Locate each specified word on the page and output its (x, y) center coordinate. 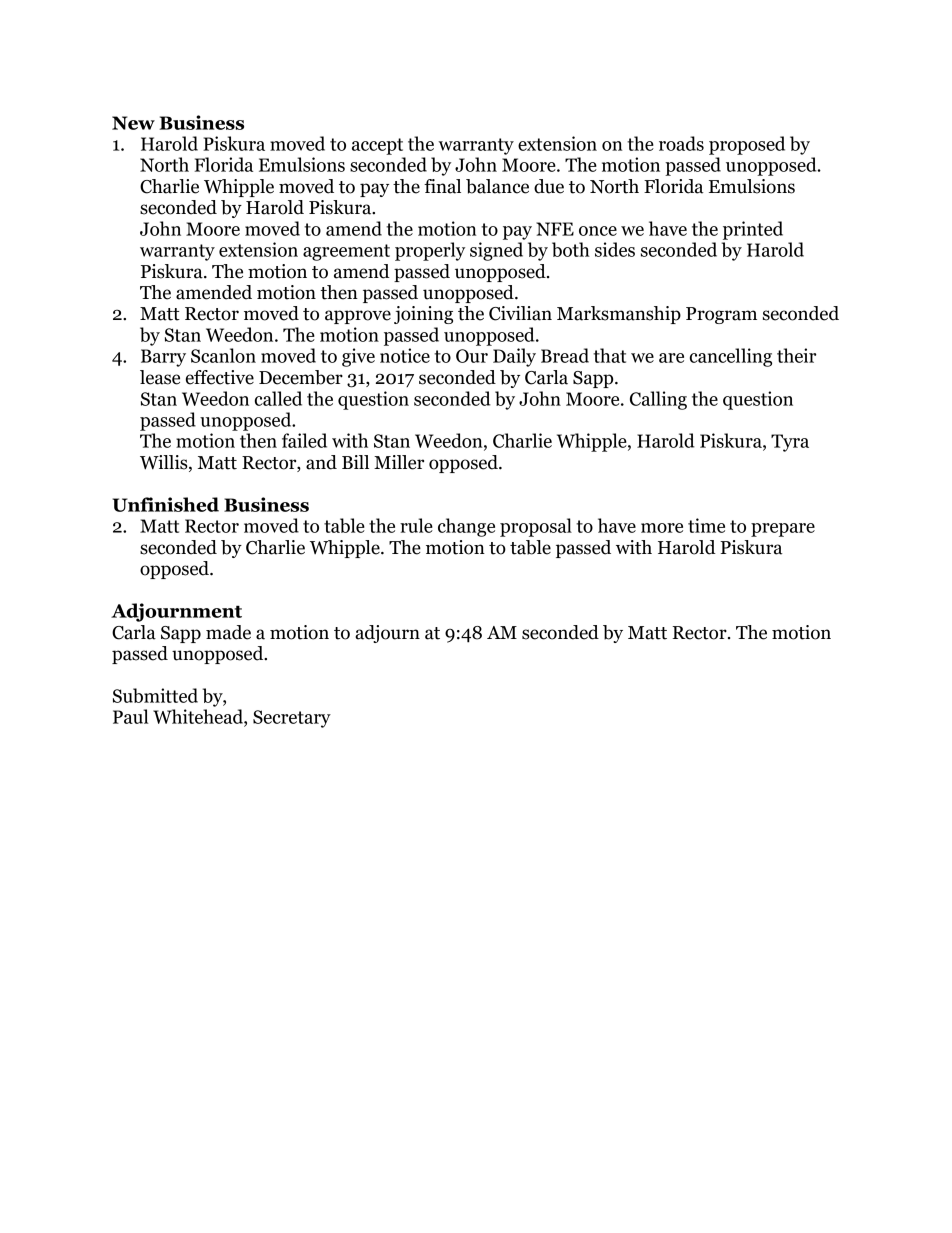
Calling (658, 400)
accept (377, 146)
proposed (747, 145)
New (133, 123)
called (278, 398)
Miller (399, 462)
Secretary (292, 719)
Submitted (155, 695)
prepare (783, 530)
